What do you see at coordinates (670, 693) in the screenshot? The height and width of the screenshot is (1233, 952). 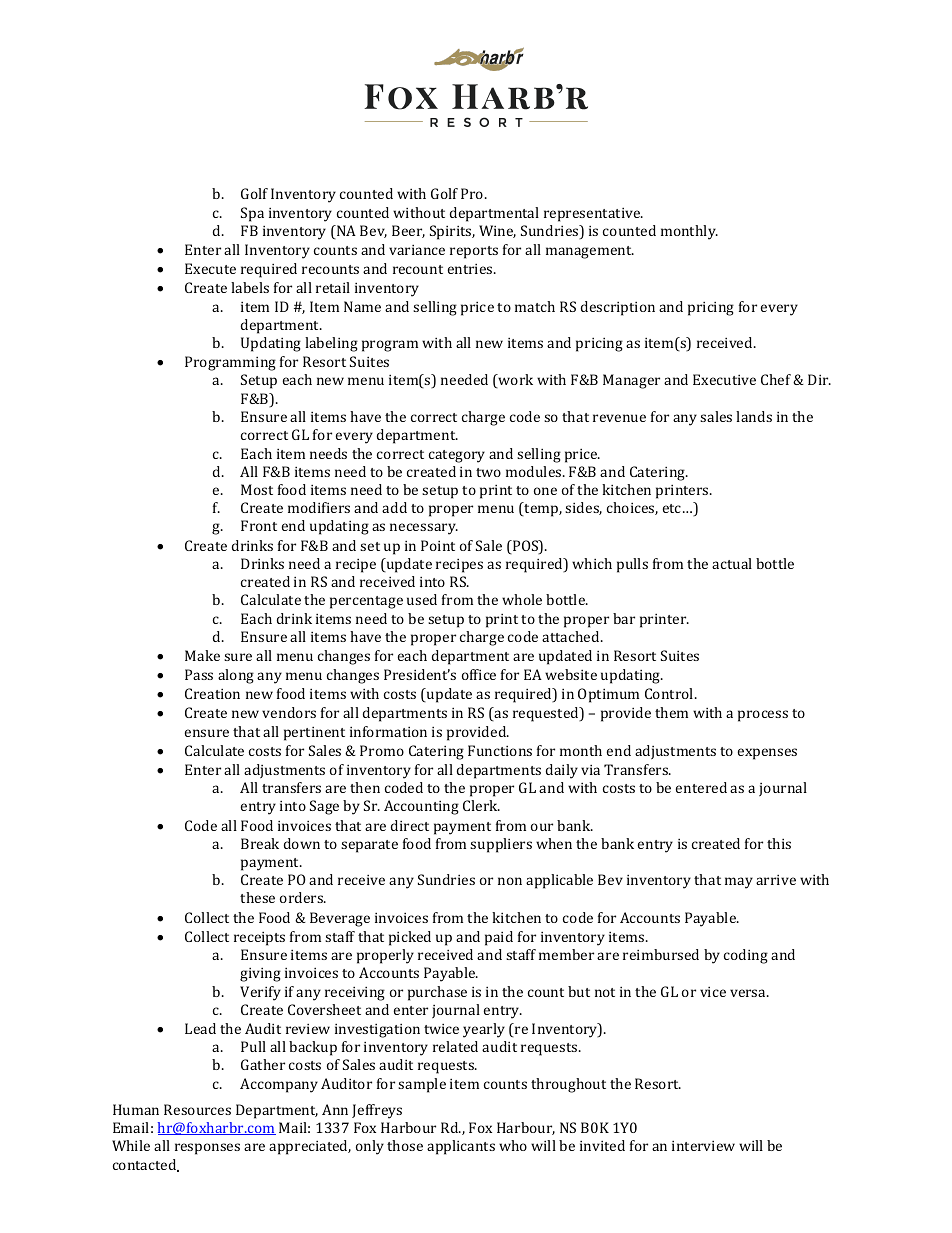 I see `Control` at bounding box center [670, 693].
